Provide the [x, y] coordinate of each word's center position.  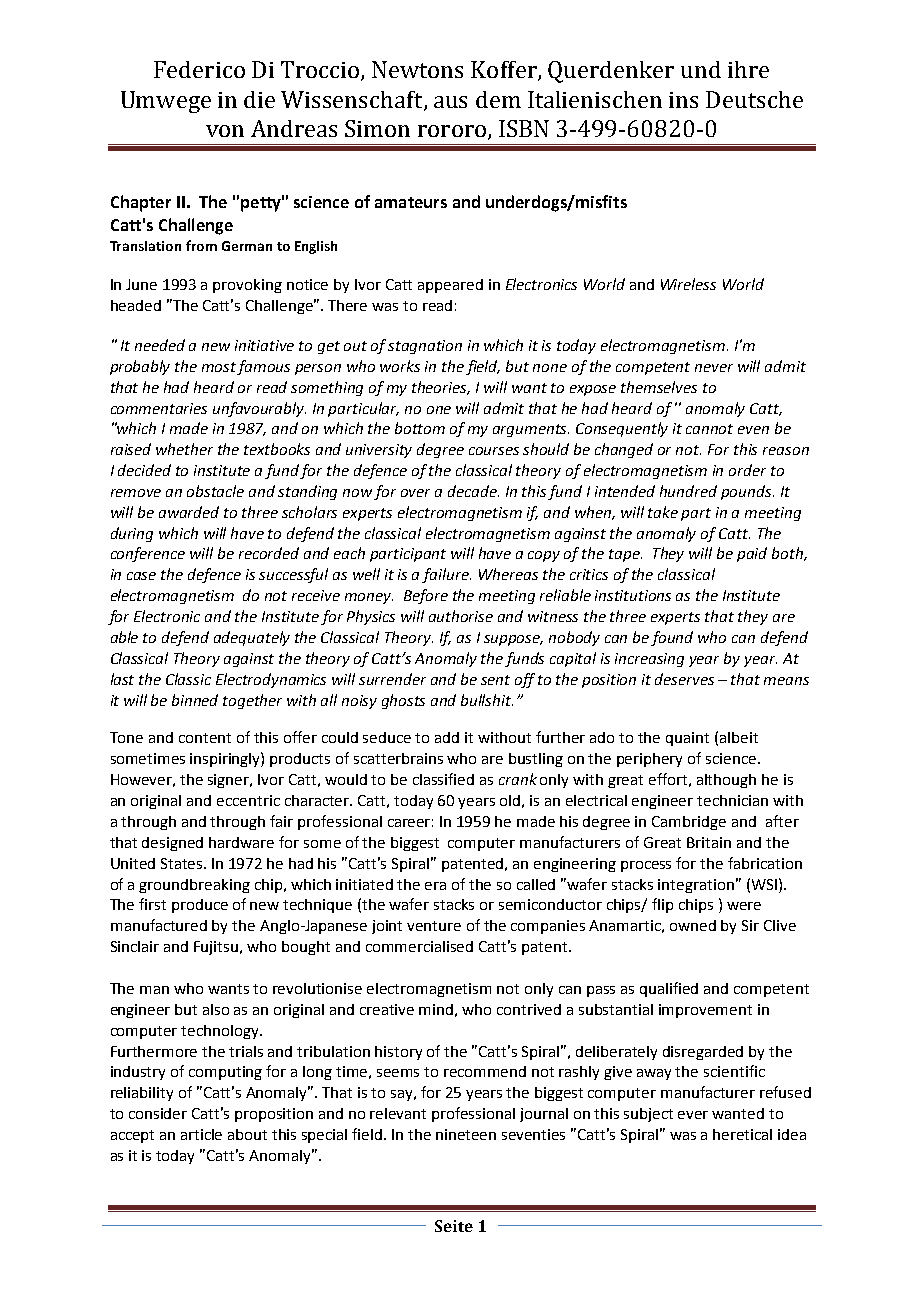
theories [441, 388]
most [219, 367]
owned [693, 925]
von [225, 131]
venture [434, 926]
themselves [659, 387]
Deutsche [754, 99]
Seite [454, 1226]
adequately [252, 638]
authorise [461, 616]
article [201, 1134]
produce [200, 906]
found [672, 638]
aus [450, 102]
